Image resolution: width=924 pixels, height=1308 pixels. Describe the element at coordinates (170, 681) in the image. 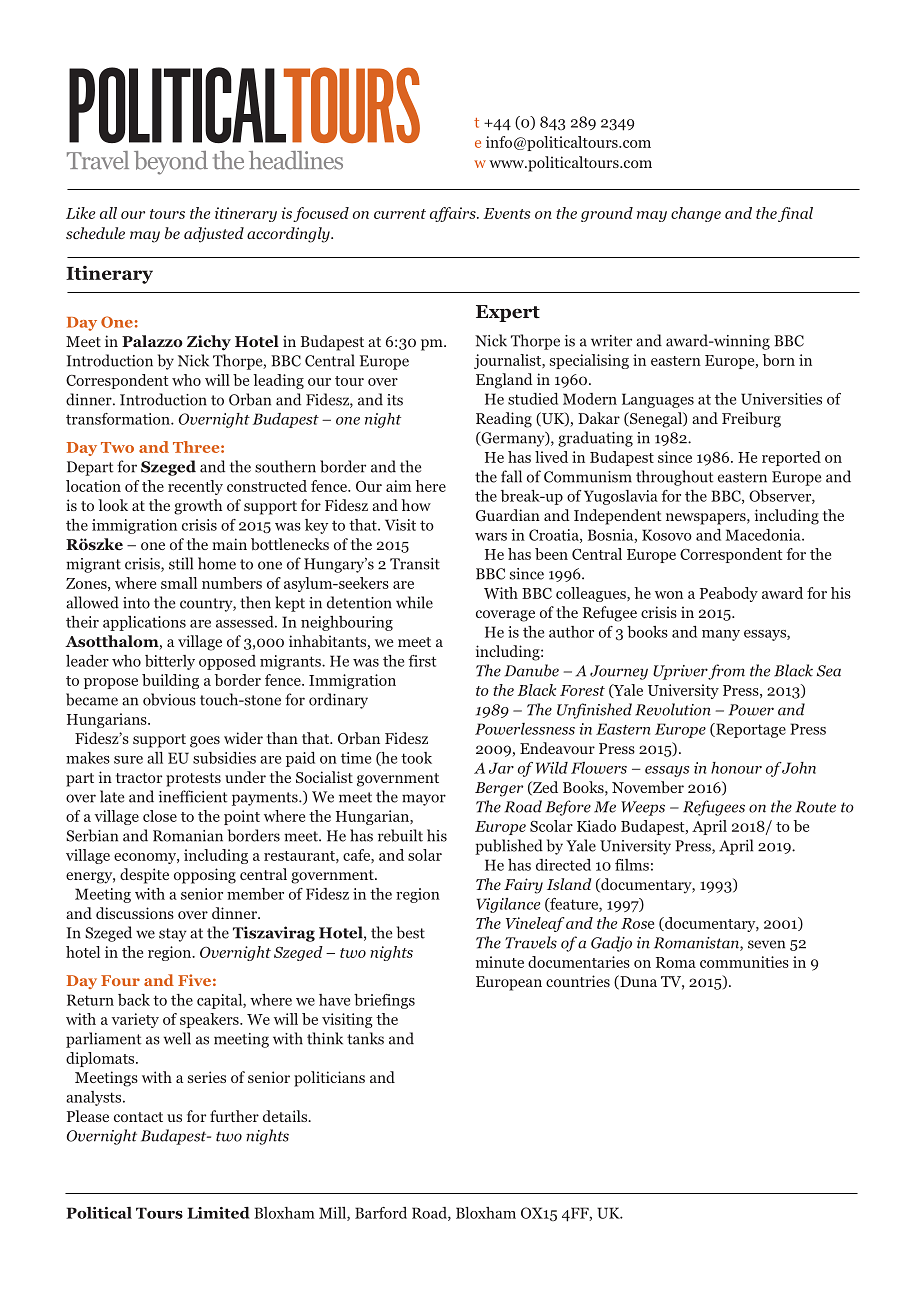

I see `building` at that location.
